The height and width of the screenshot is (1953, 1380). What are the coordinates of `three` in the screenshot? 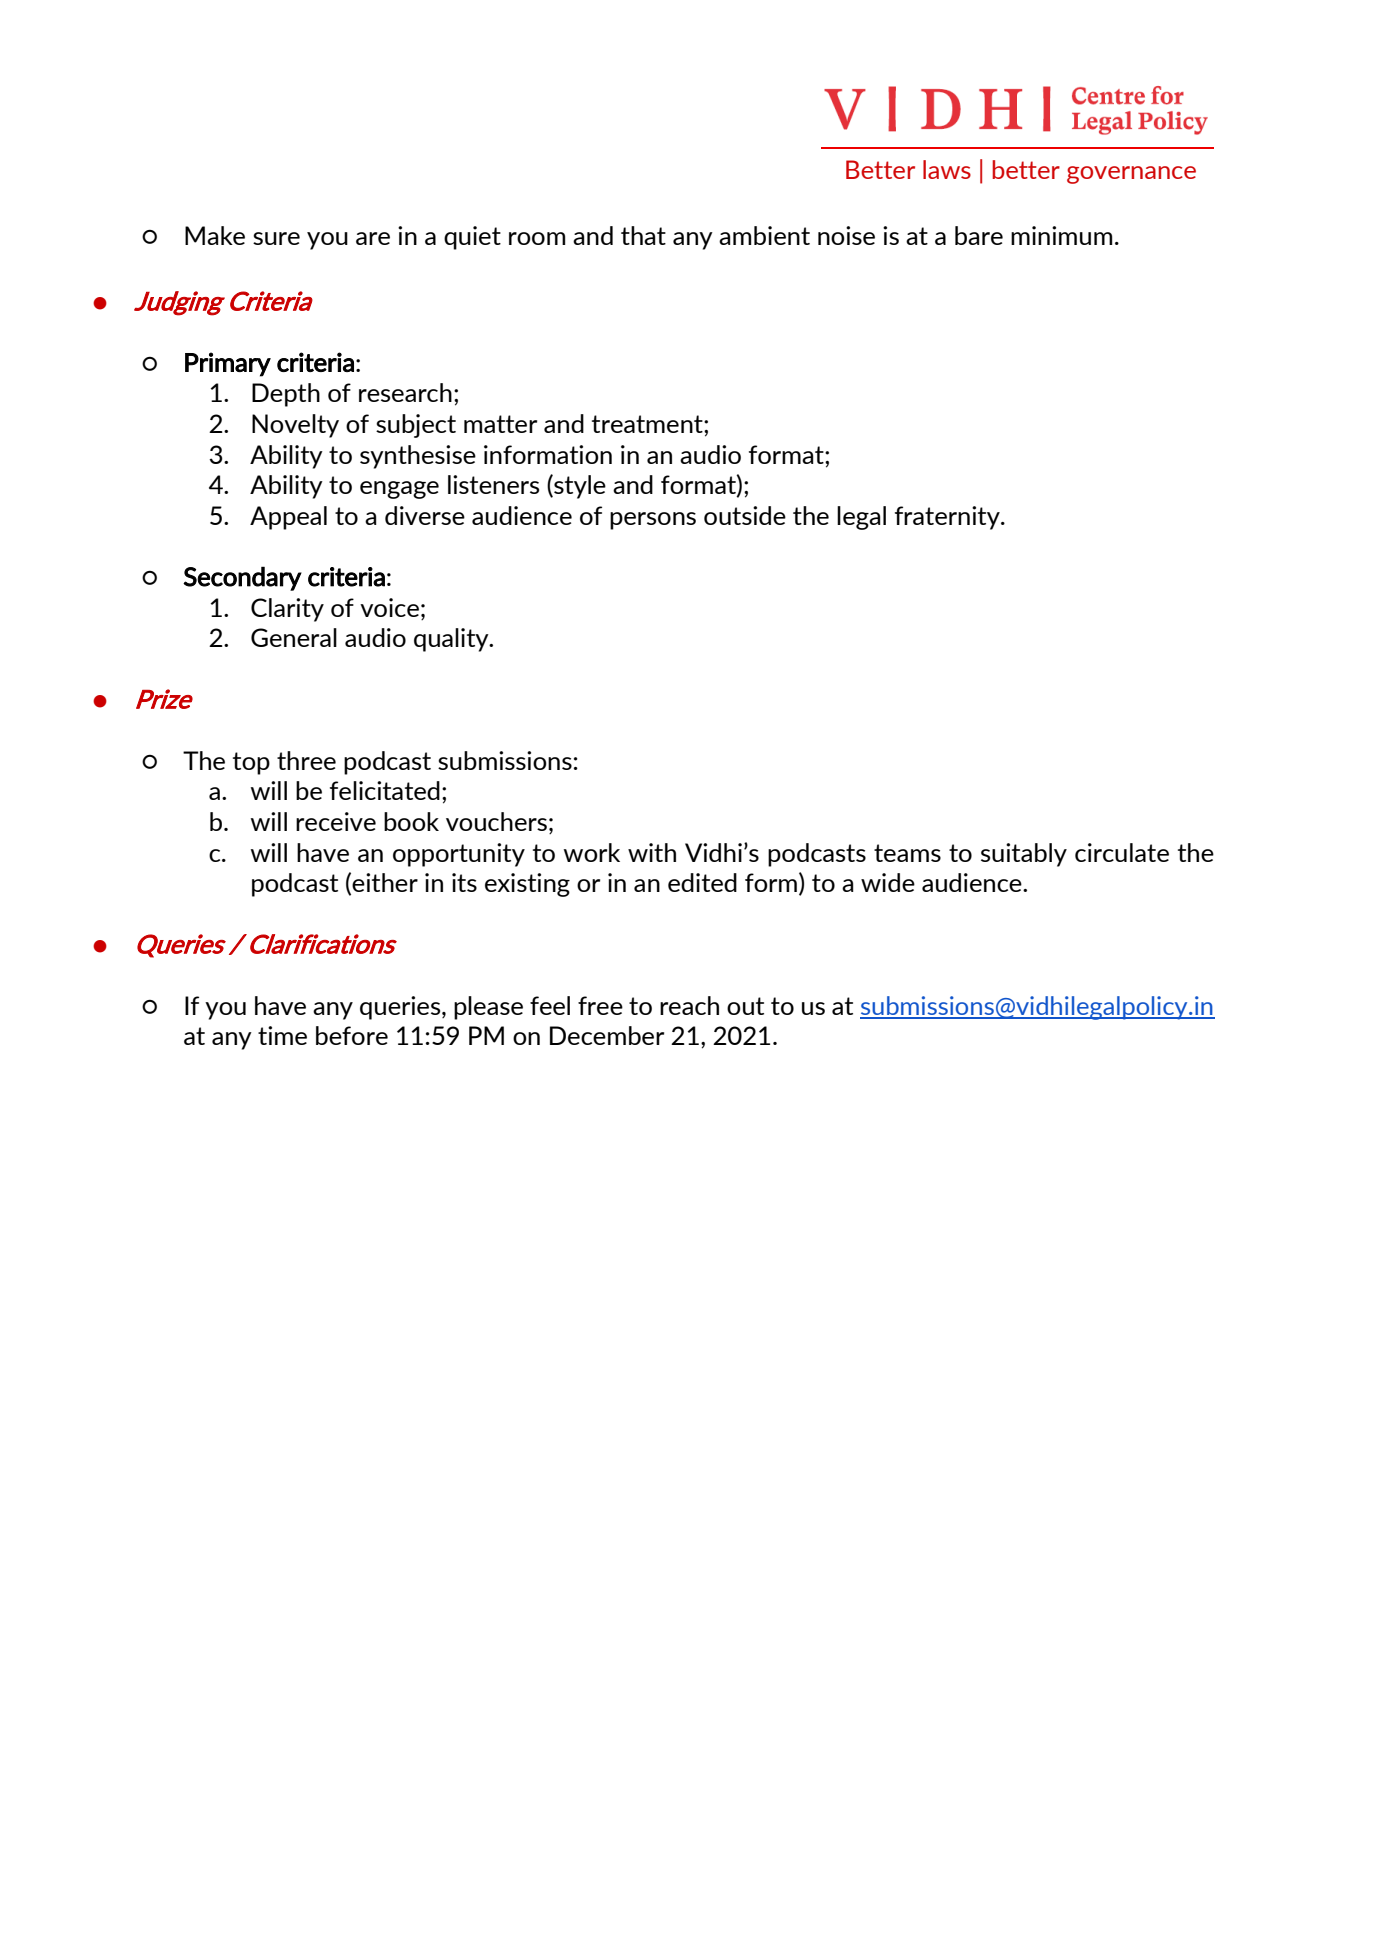 It's located at (306, 760).
